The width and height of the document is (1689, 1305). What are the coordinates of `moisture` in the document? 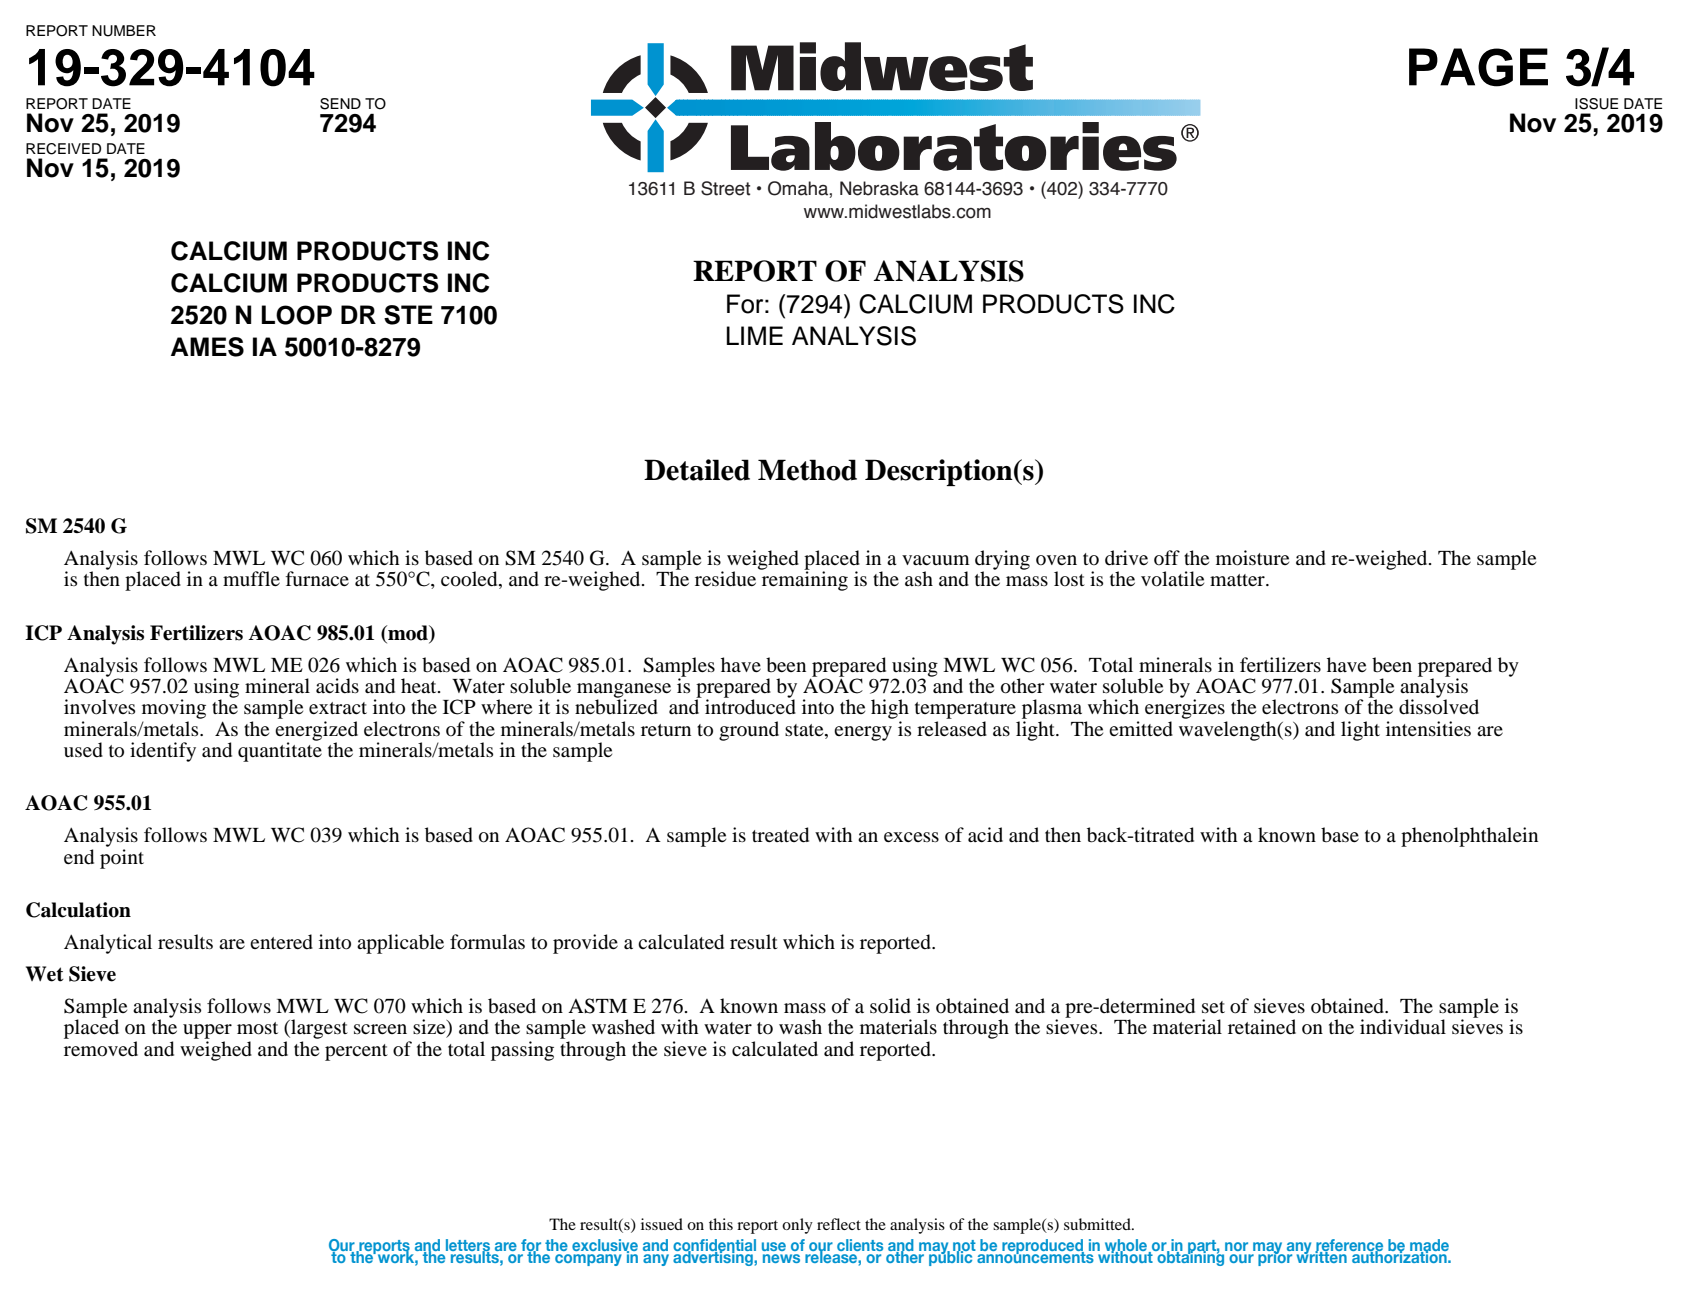 It's located at (1252, 558).
